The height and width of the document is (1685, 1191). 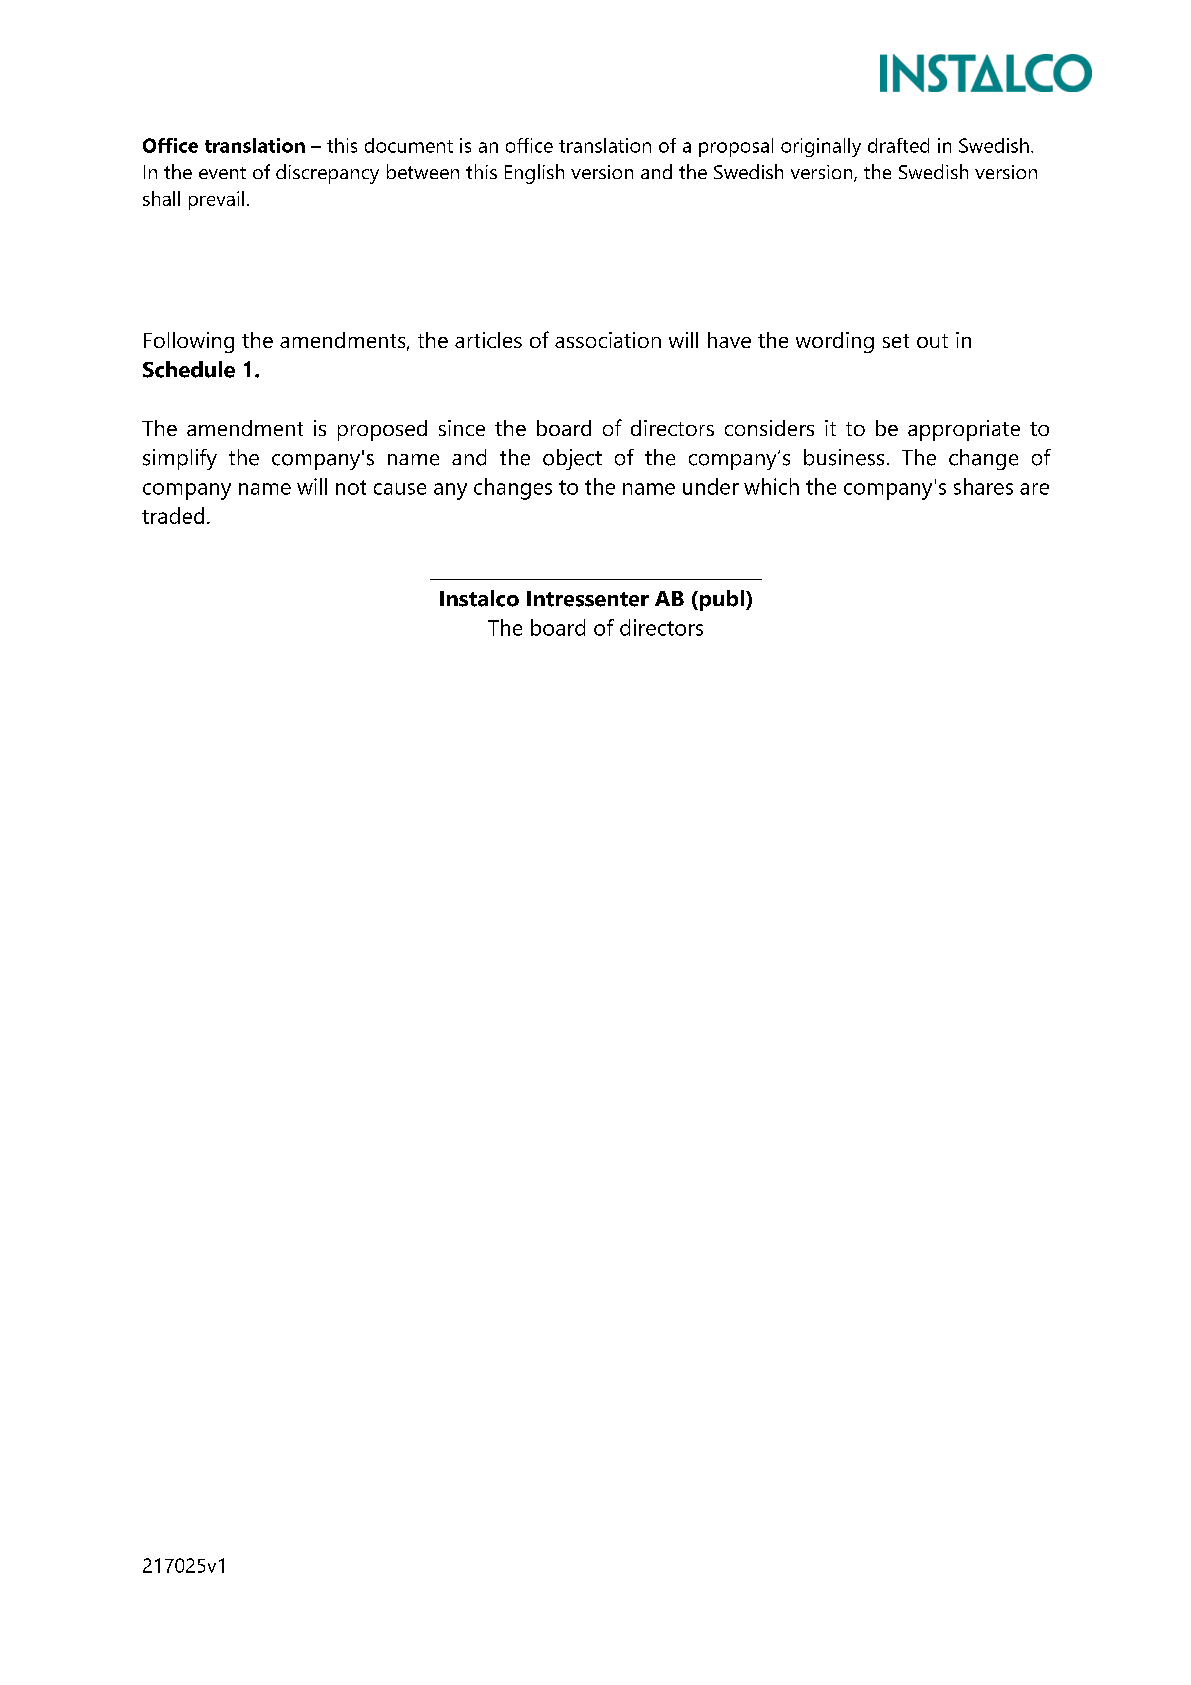 I want to click on traded, so click(x=173, y=515).
